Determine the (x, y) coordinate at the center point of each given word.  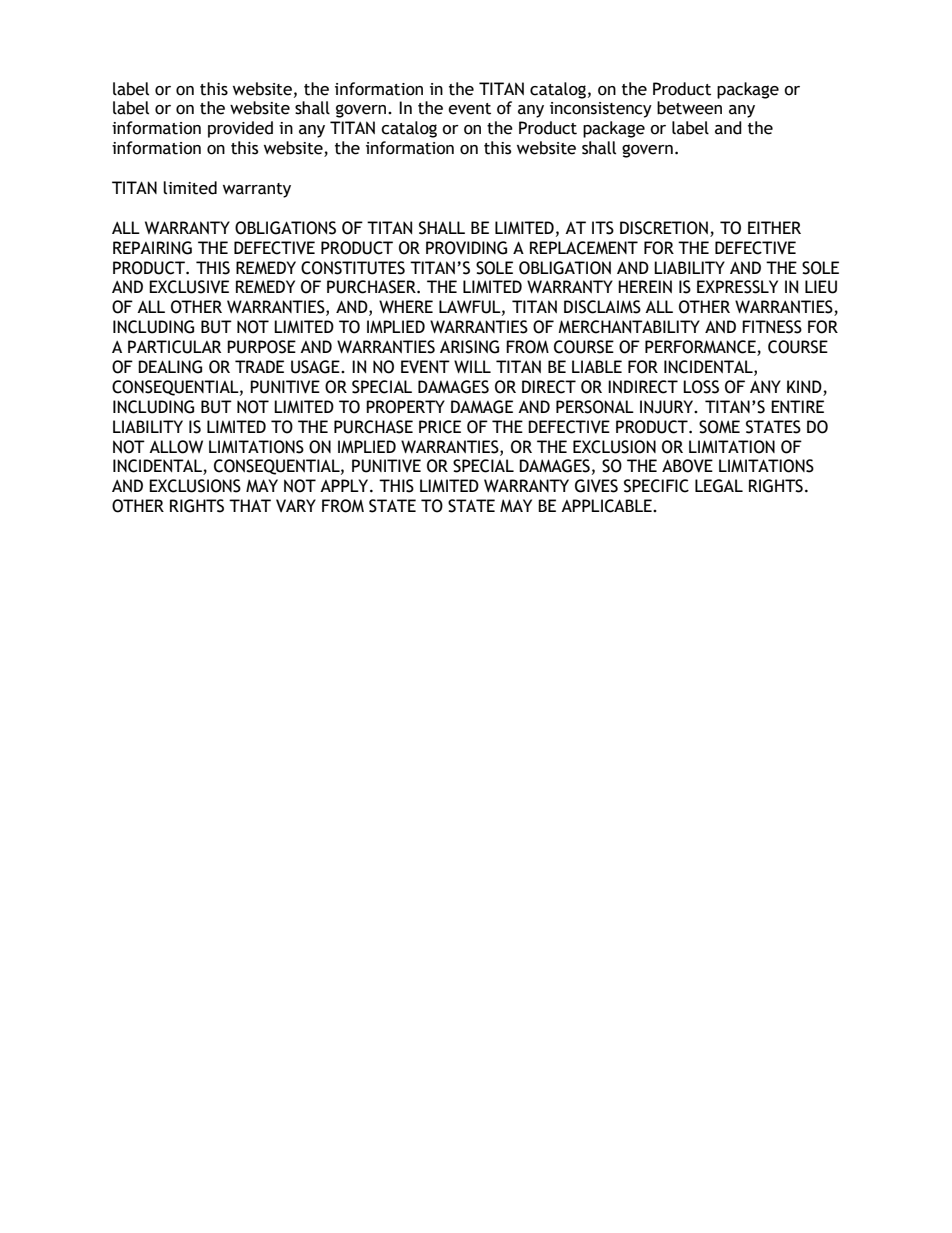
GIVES (596, 486)
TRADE (259, 366)
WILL (472, 366)
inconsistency (601, 110)
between (689, 108)
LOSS (701, 387)
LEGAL (719, 486)
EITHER (774, 227)
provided (240, 129)
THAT (250, 505)
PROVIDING (466, 248)
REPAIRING (152, 248)
